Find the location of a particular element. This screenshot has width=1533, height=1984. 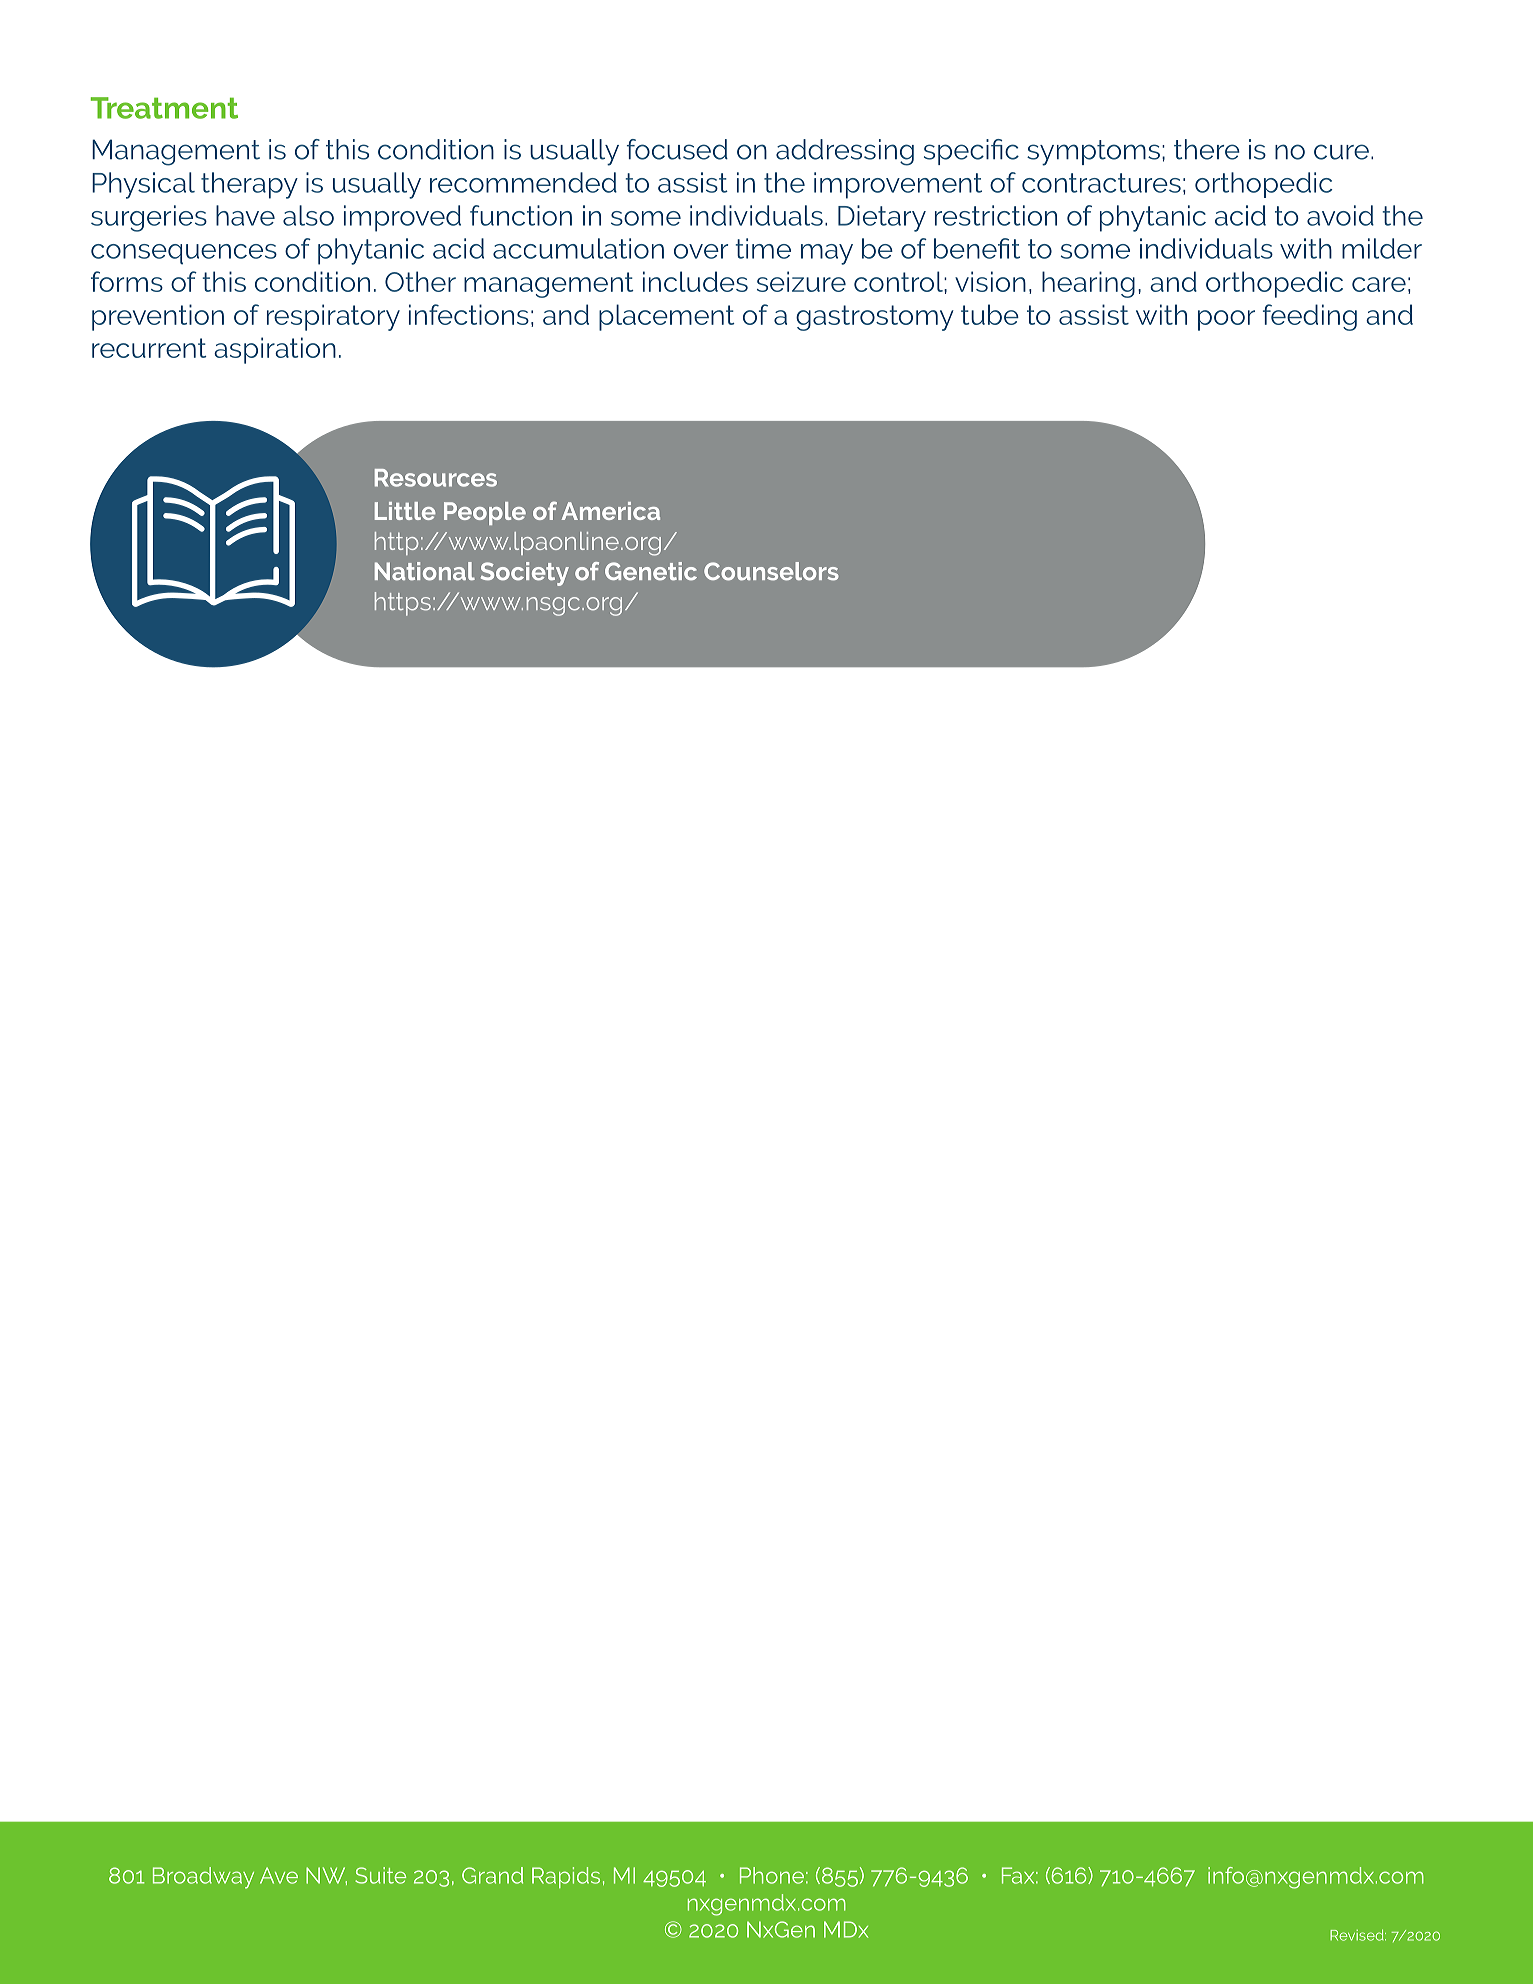

Broadway is located at coordinates (203, 1878).
